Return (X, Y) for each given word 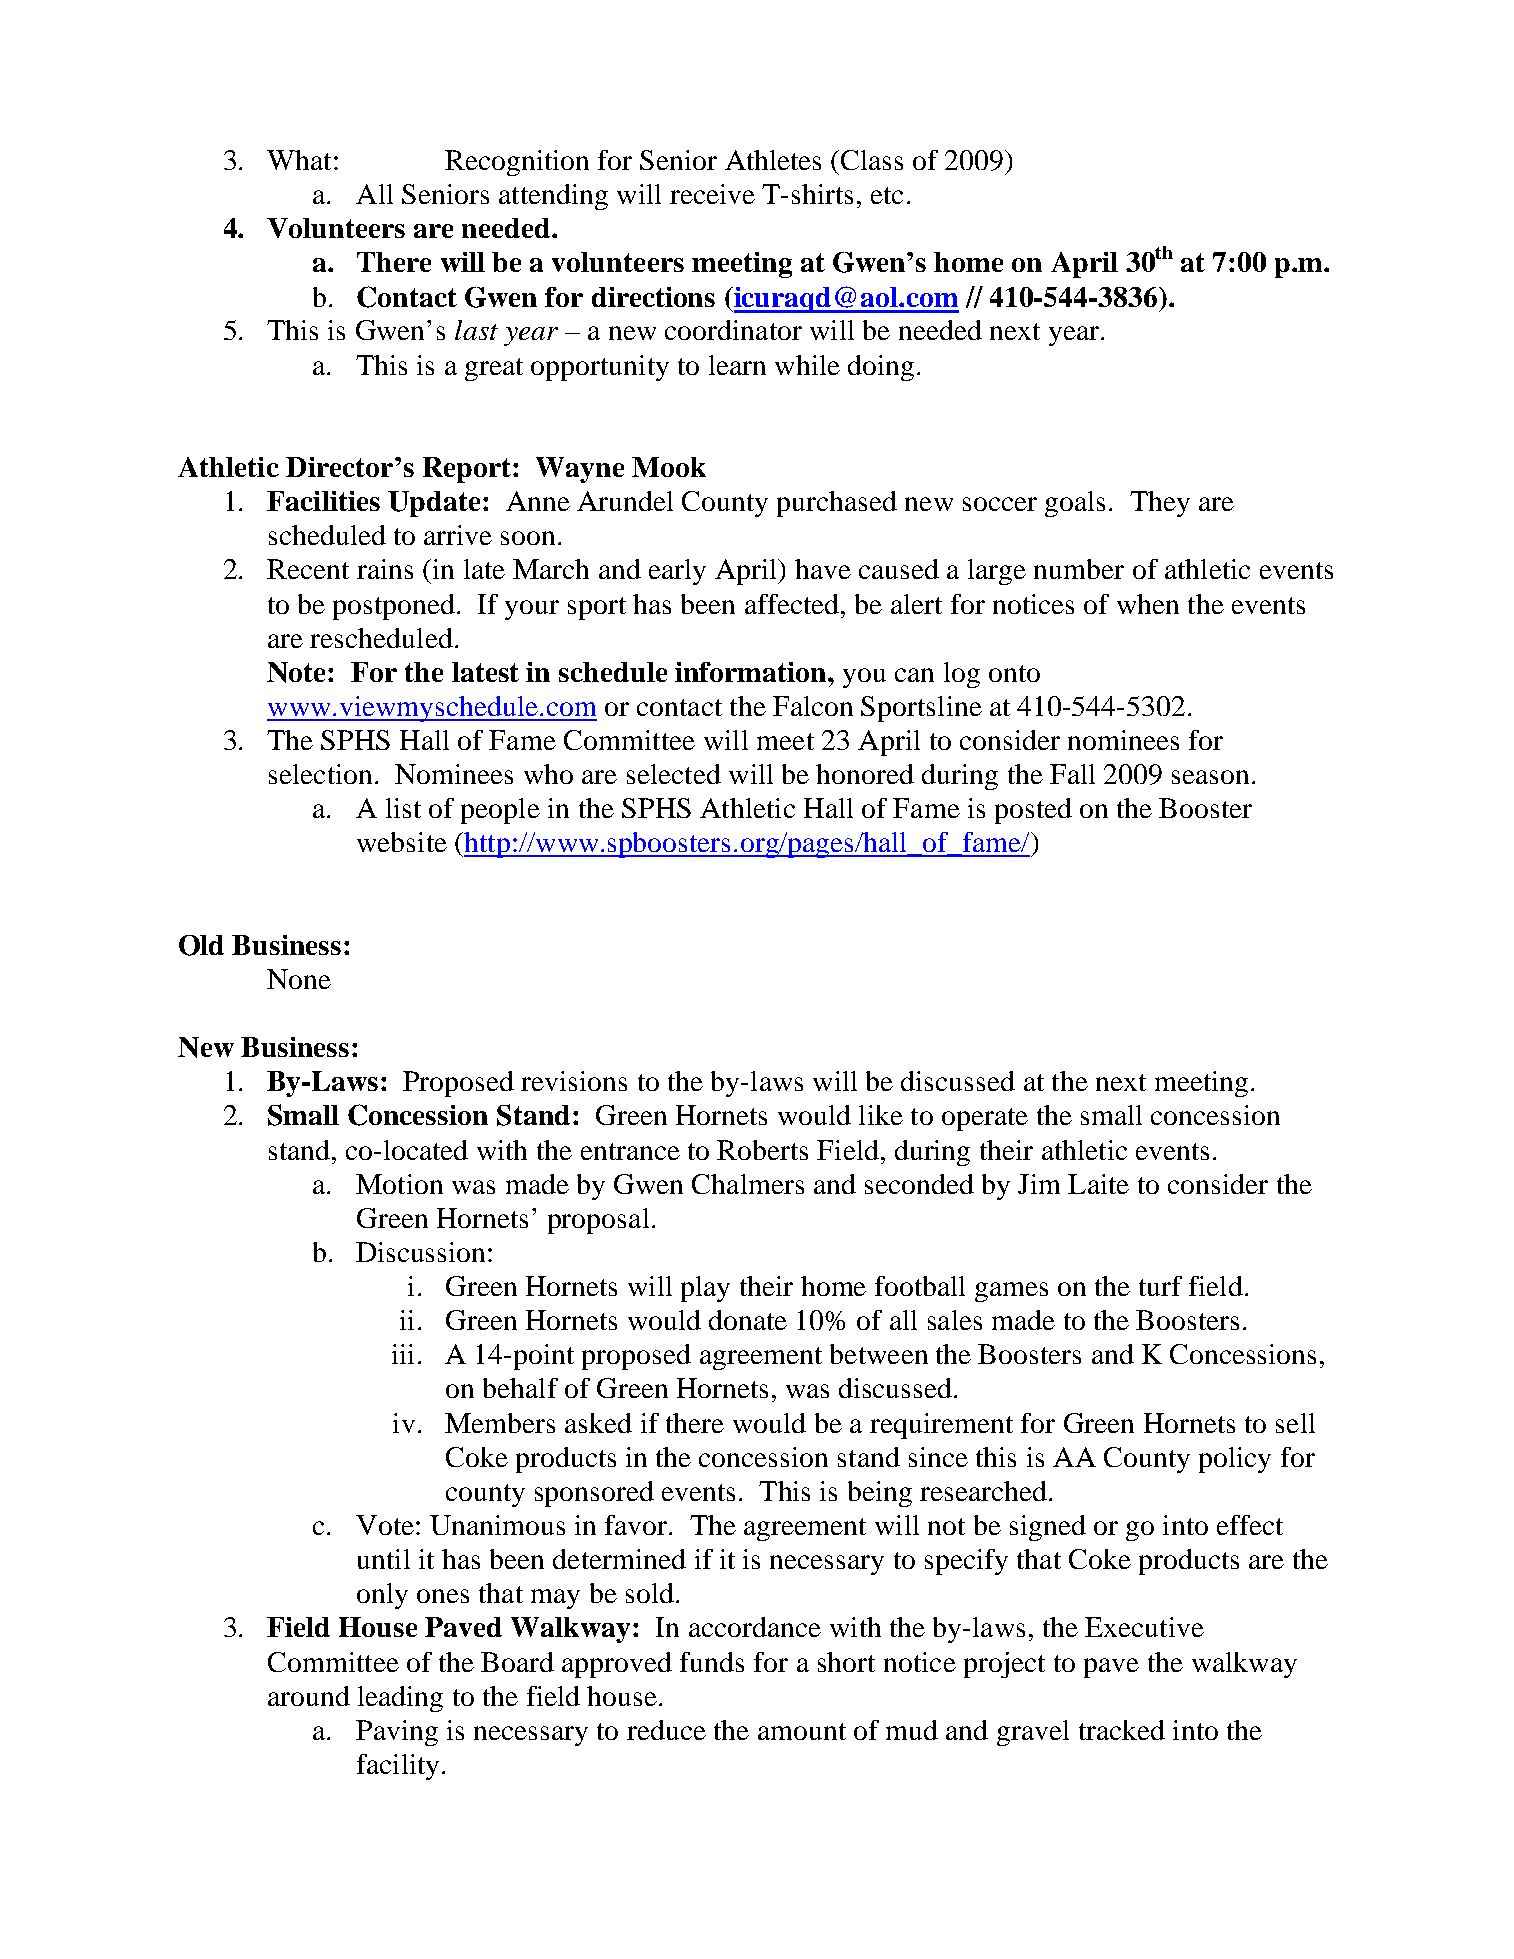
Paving (397, 1733)
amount (802, 1731)
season (1210, 777)
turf (1160, 1286)
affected (793, 604)
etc (887, 195)
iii (403, 1354)
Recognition (517, 163)
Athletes (773, 160)
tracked (1122, 1730)
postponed (394, 607)
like (881, 1115)
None (299, 979)
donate (748, 1320)
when (1148, 604)
